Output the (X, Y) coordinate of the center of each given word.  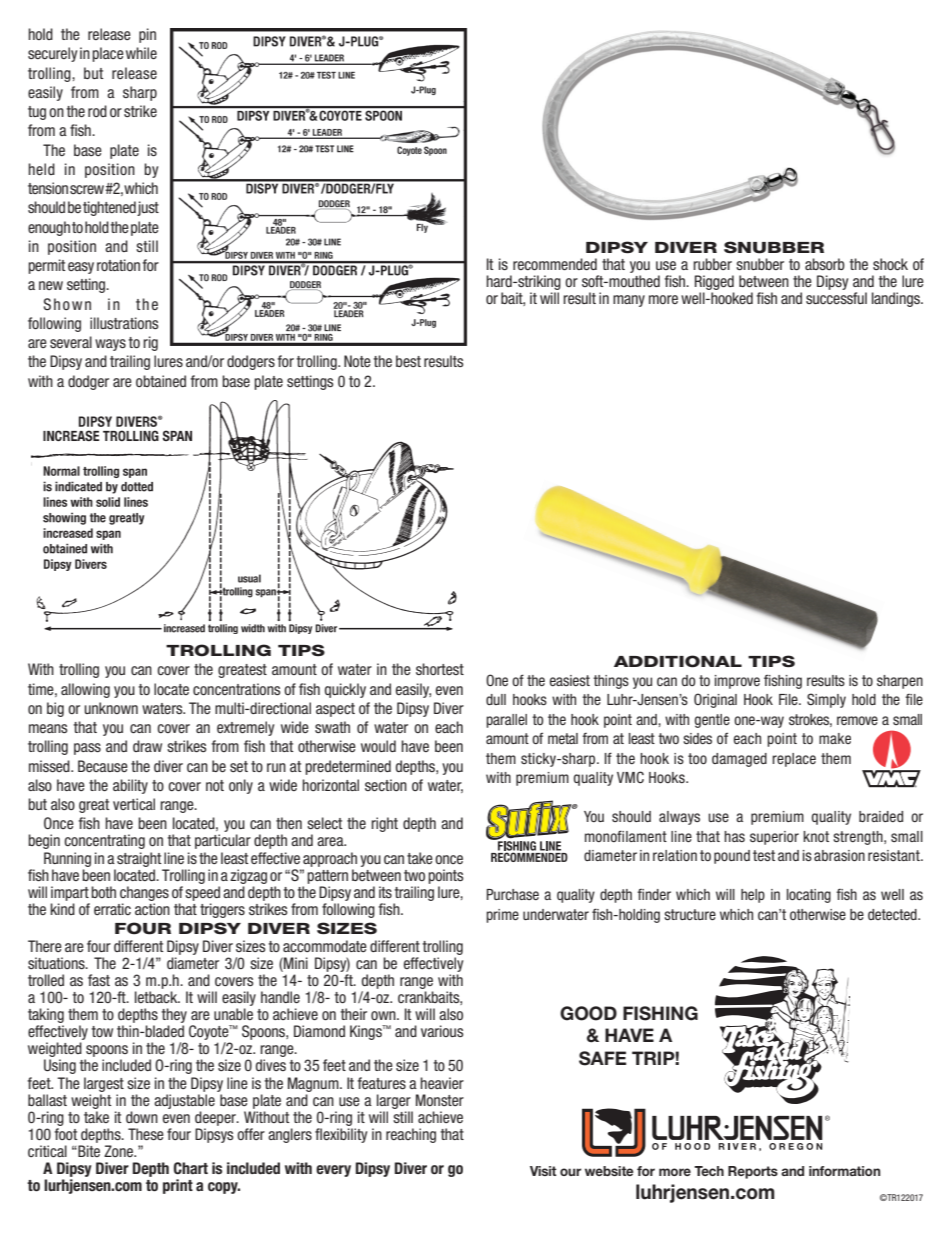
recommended (555, 264)
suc (816, 299)
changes (144, 893)
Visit (543, 1171)
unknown (111, 708)
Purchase (513, 894)
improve (737, 682)
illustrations (124, 323)
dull (496, 699)
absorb (825, 264)
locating (809, 896)
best (408, 361)
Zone (119, 1151)
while (141, 53)
